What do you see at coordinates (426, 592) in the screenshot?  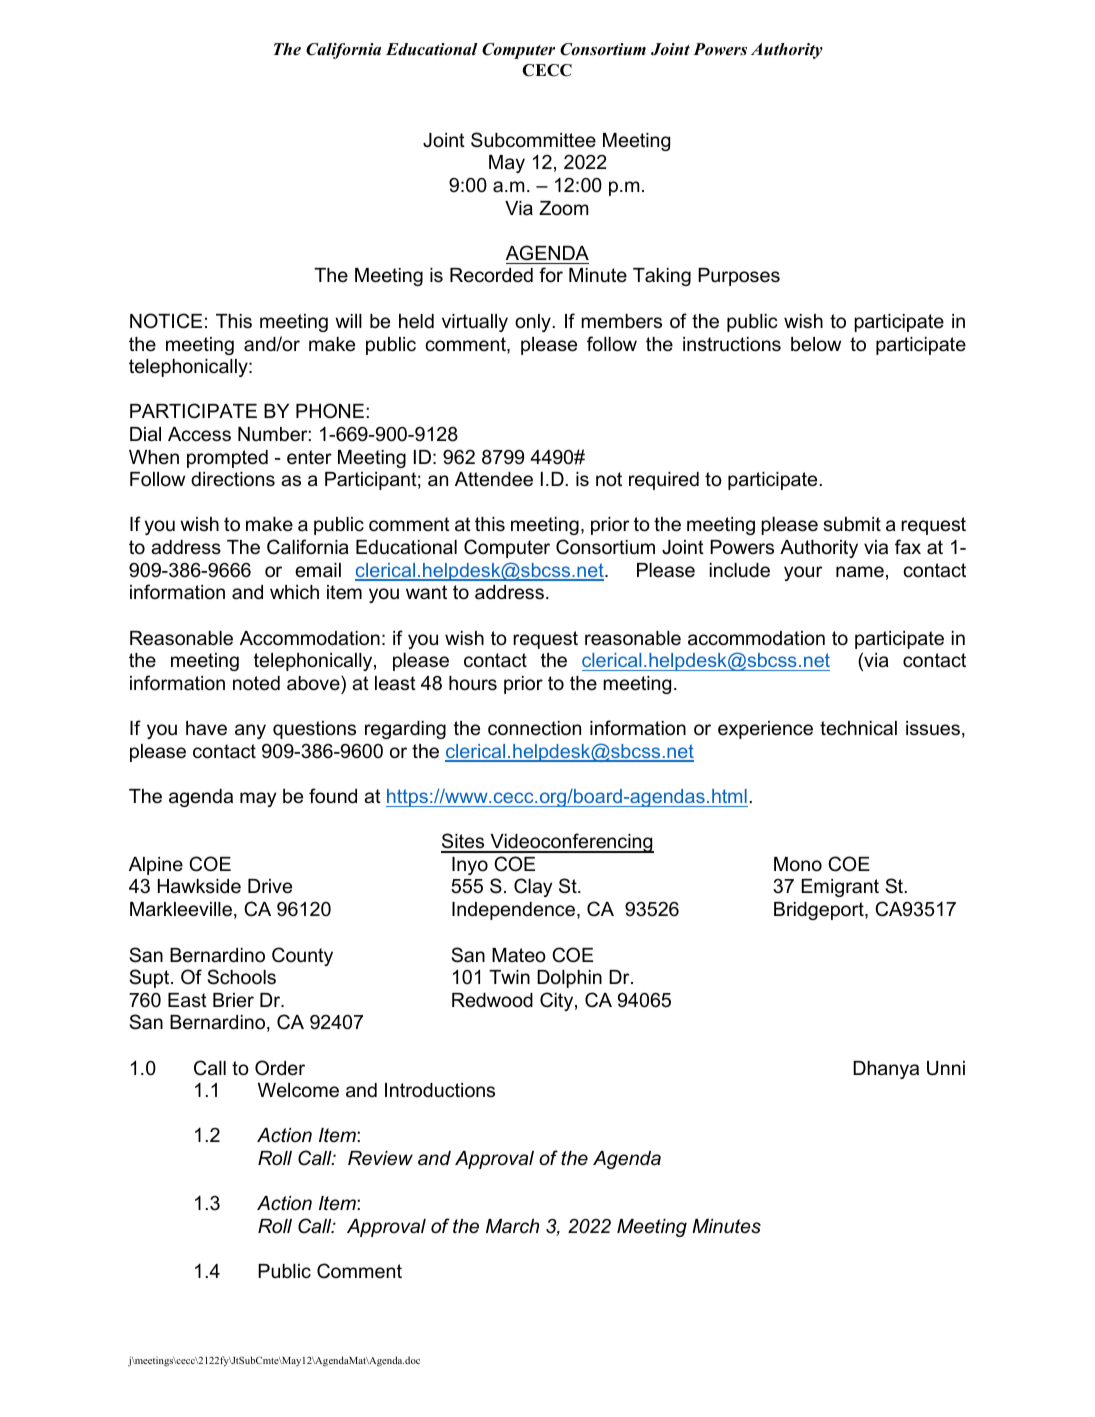 I see `want` at bounding box center [426, 592].
